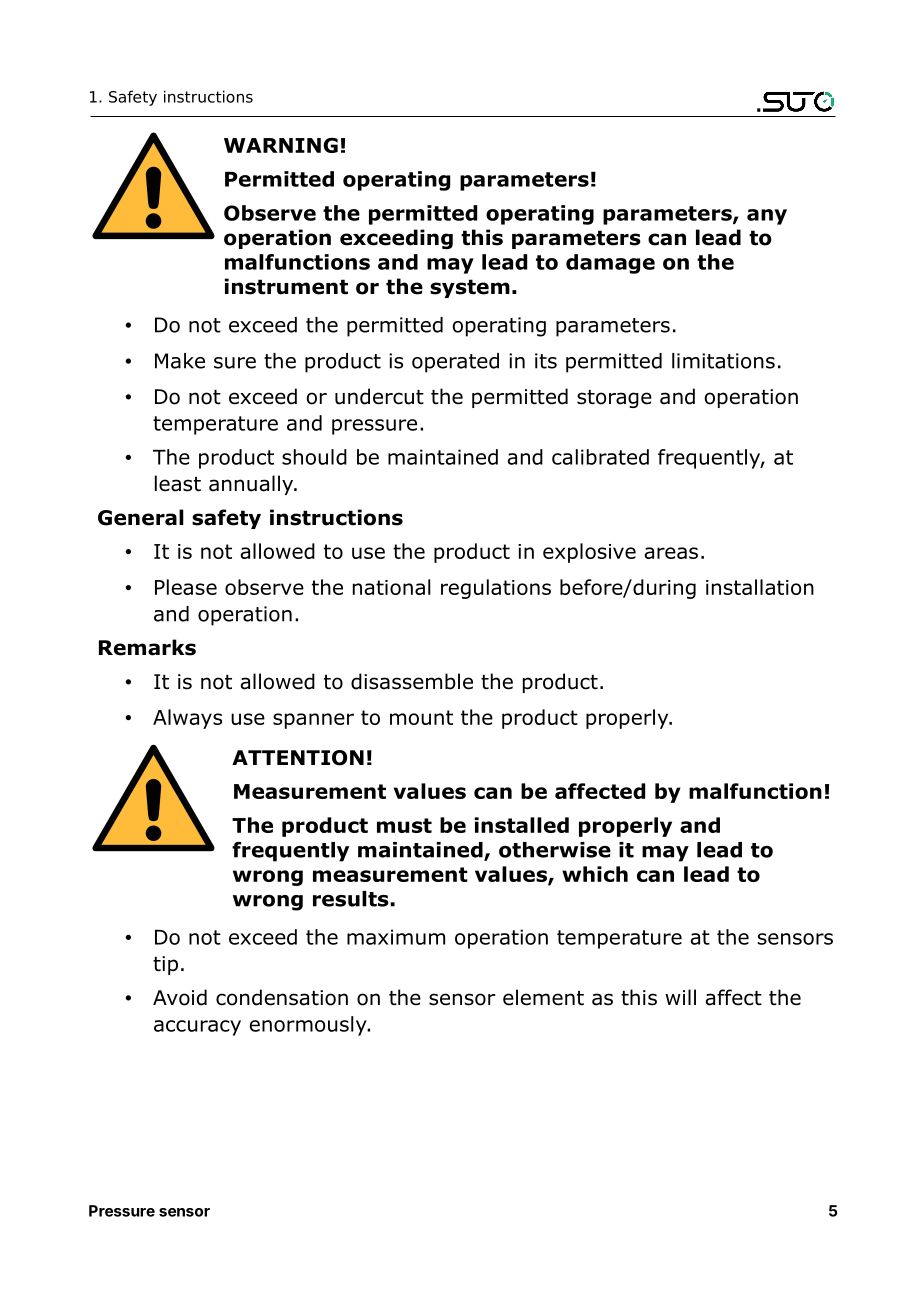 The image size is (924, 1308). Describe the element at coordinates (281, 145) in the screenshot. I see `WARNING` at that location.
